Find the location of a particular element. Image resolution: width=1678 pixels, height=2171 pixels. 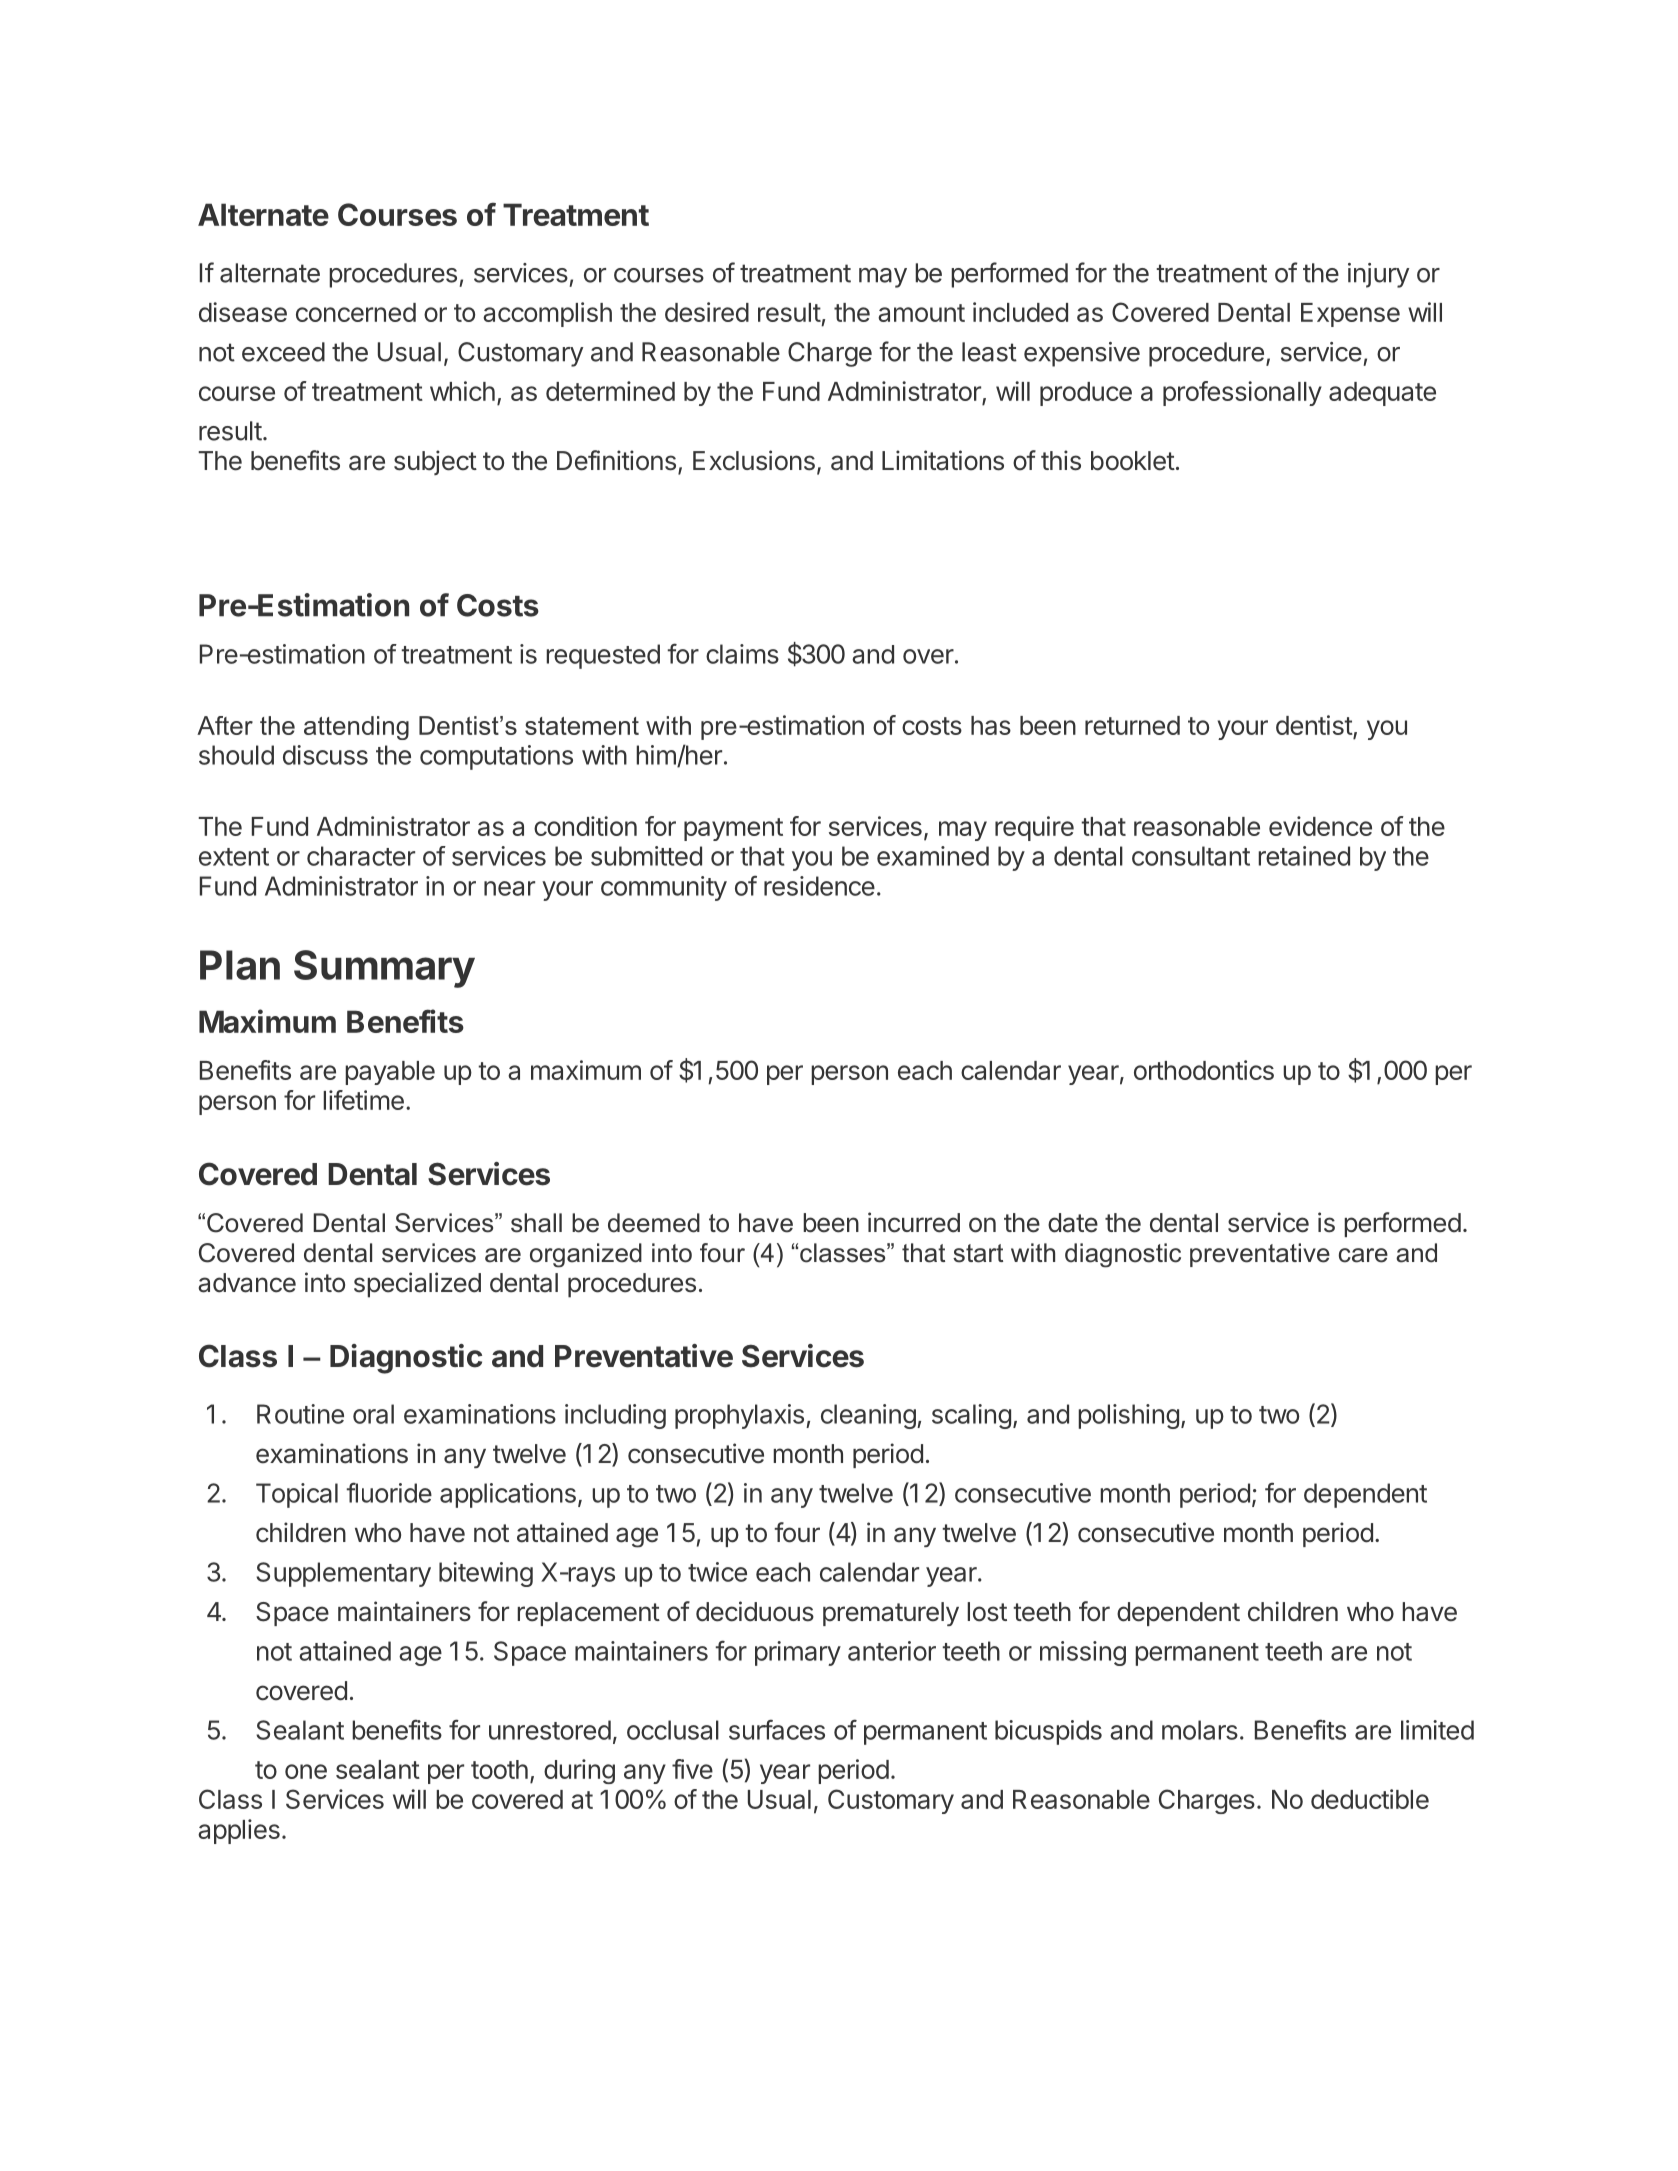

deductible is located at coordinates (1370, 1799).
